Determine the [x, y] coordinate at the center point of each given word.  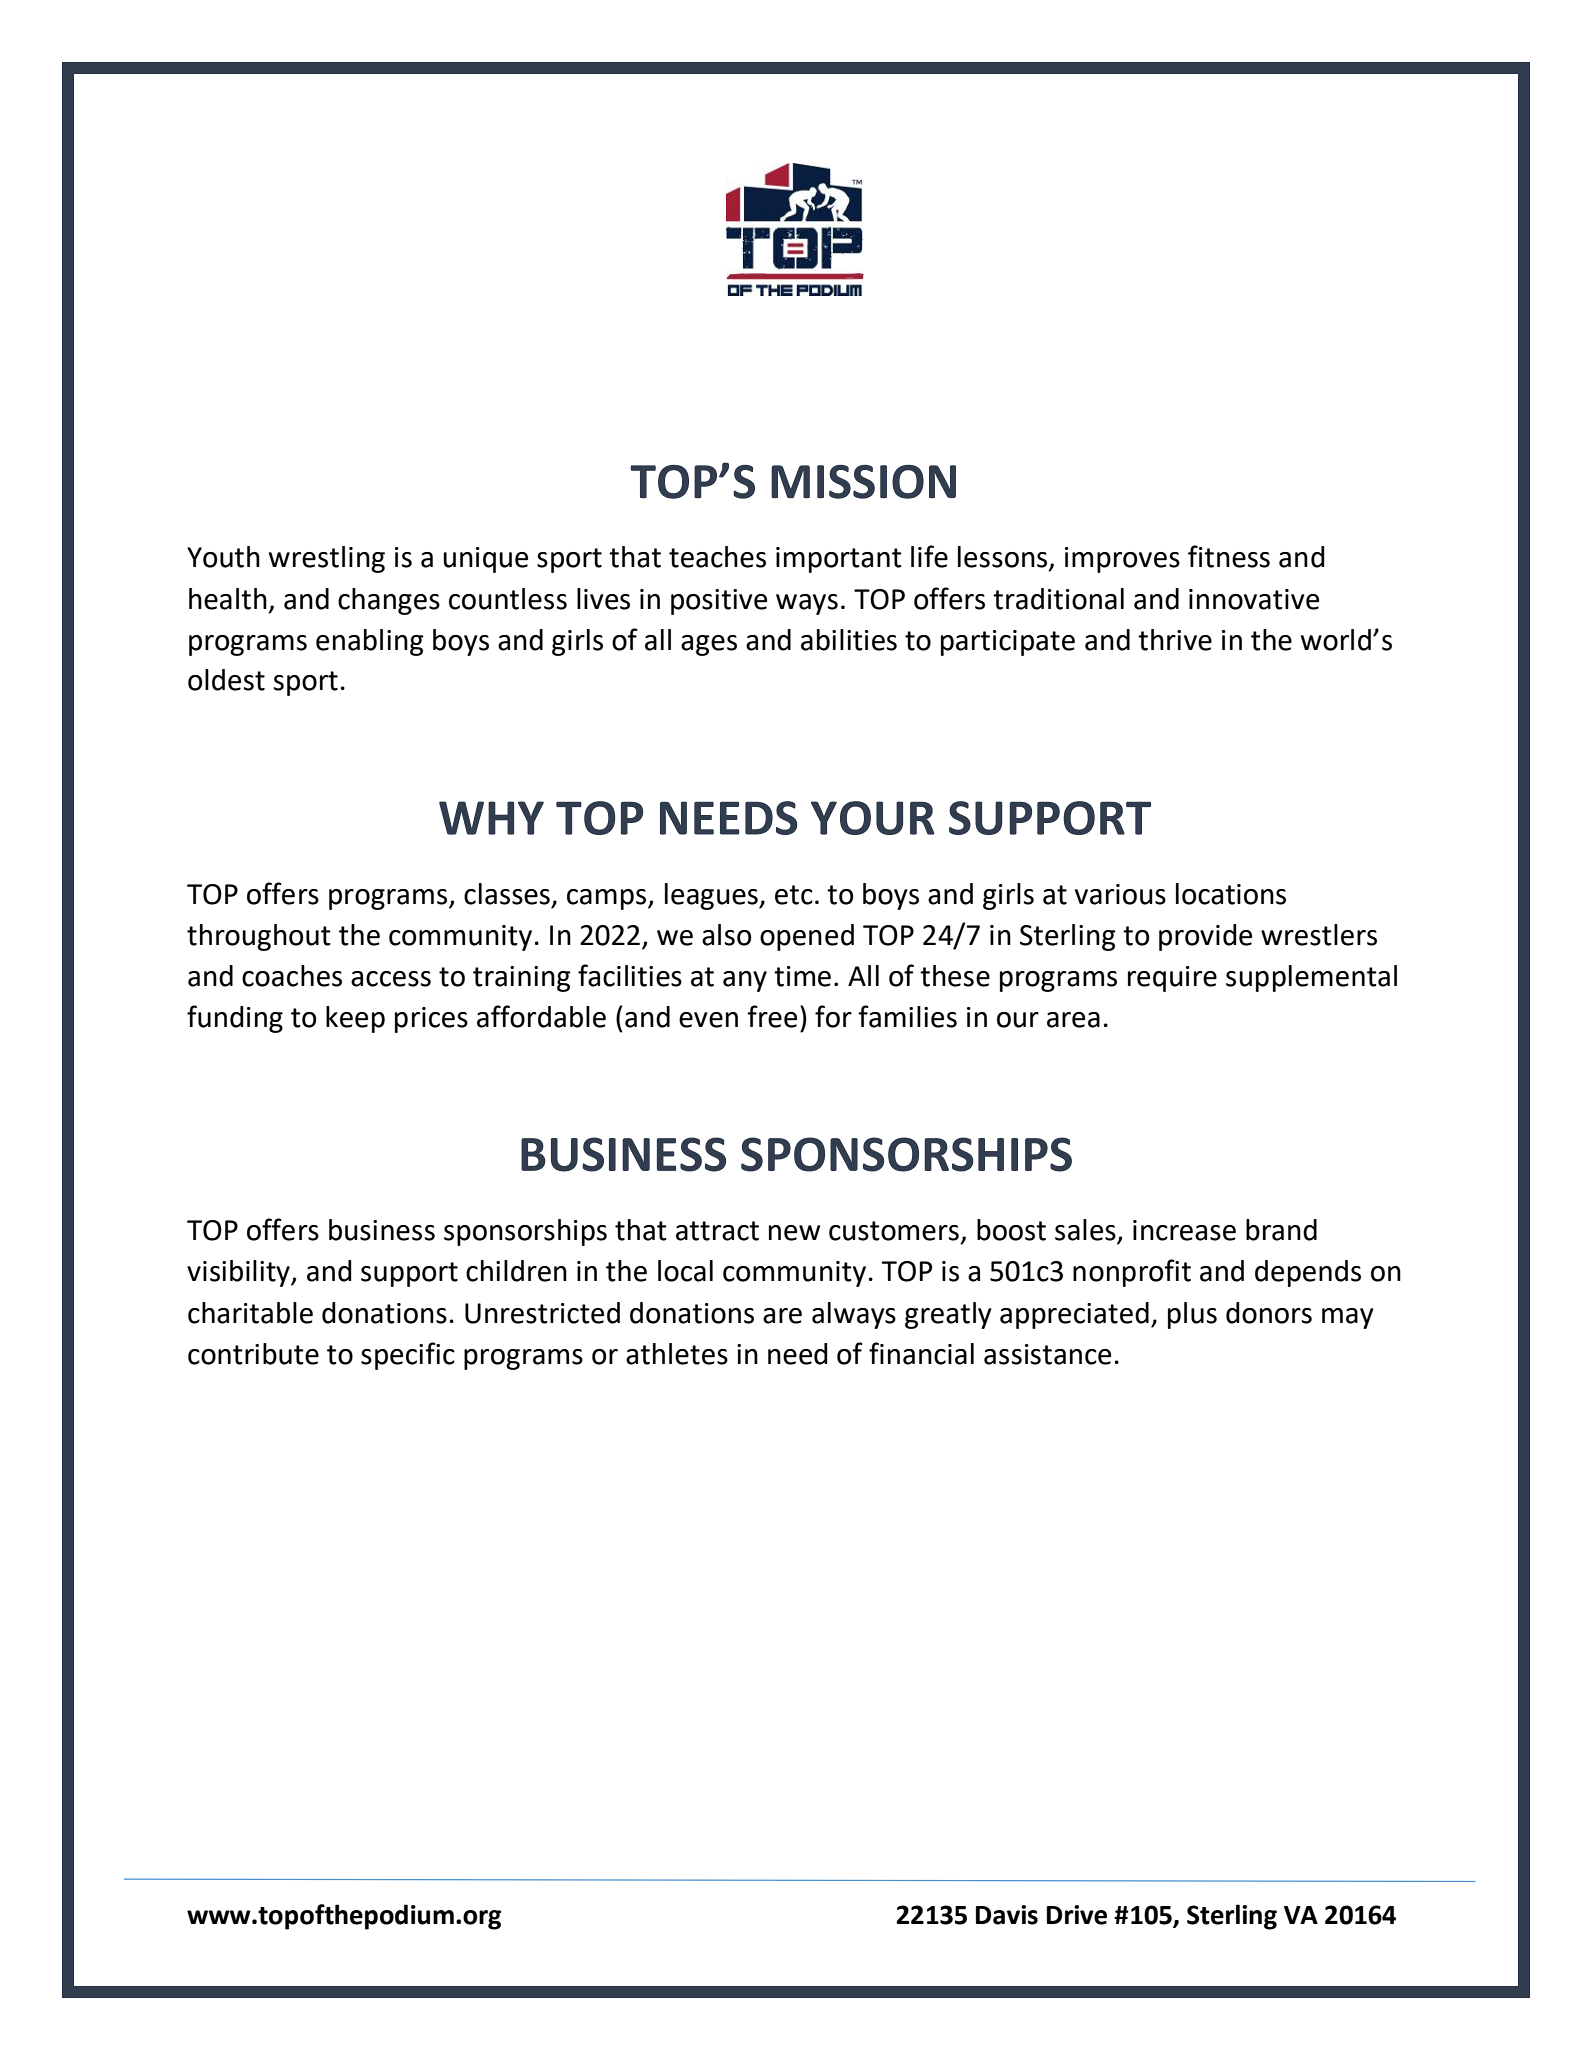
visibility [239, 1273]
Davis [1007, 1915]
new [794, 1233]
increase [1184, 1230]
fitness [1229, 556]
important [839, 560]
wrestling [327, 559]
